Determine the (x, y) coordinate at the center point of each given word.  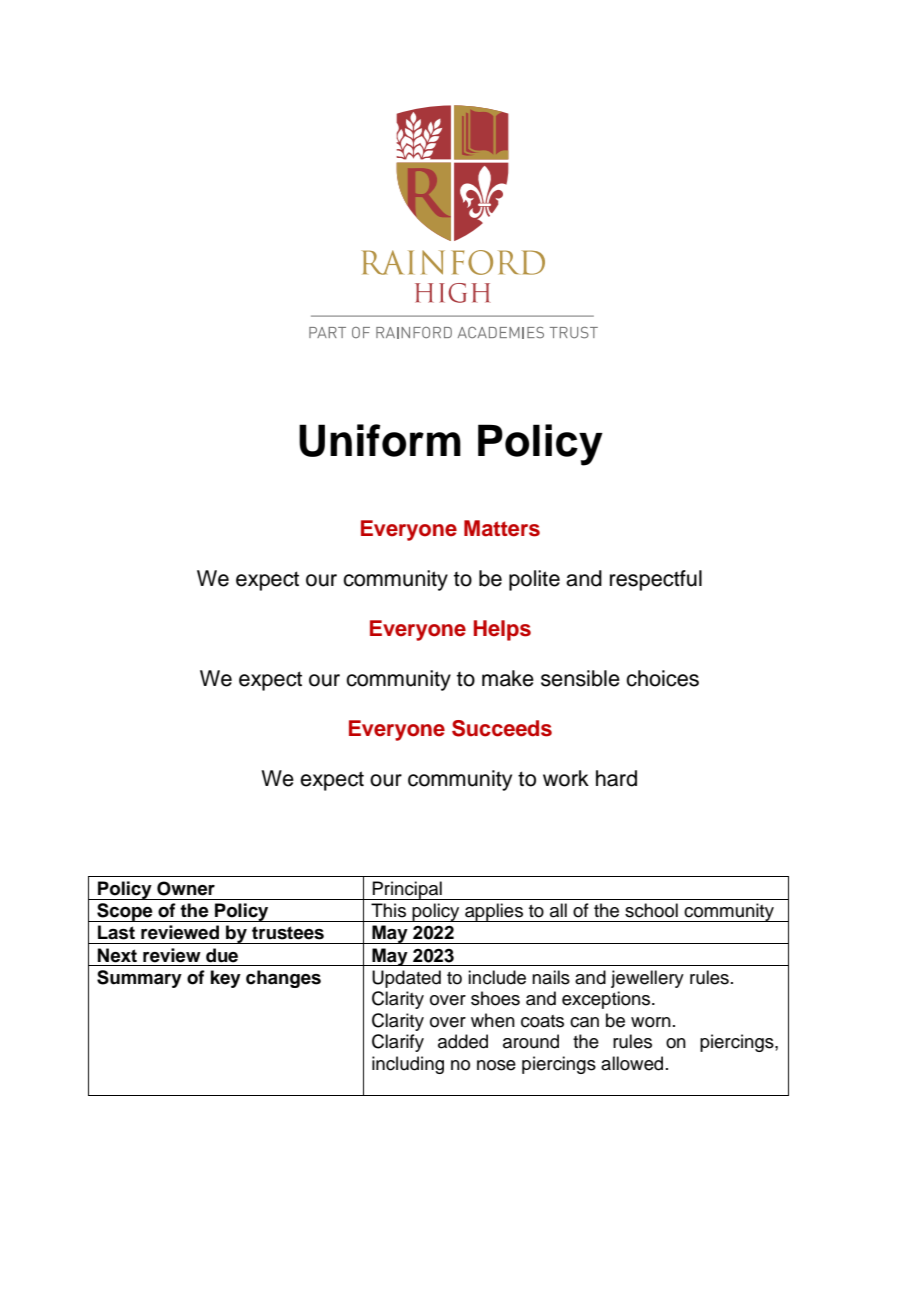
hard (616, 778)
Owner (186, 888)
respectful (656, 580)
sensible (580, 678)
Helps (502, 630)
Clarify (398, 1043)
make (508, 678)
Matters (502, 528)
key (226, 979)
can (584, 1022)
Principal (407, 890)
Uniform (380, 440)
